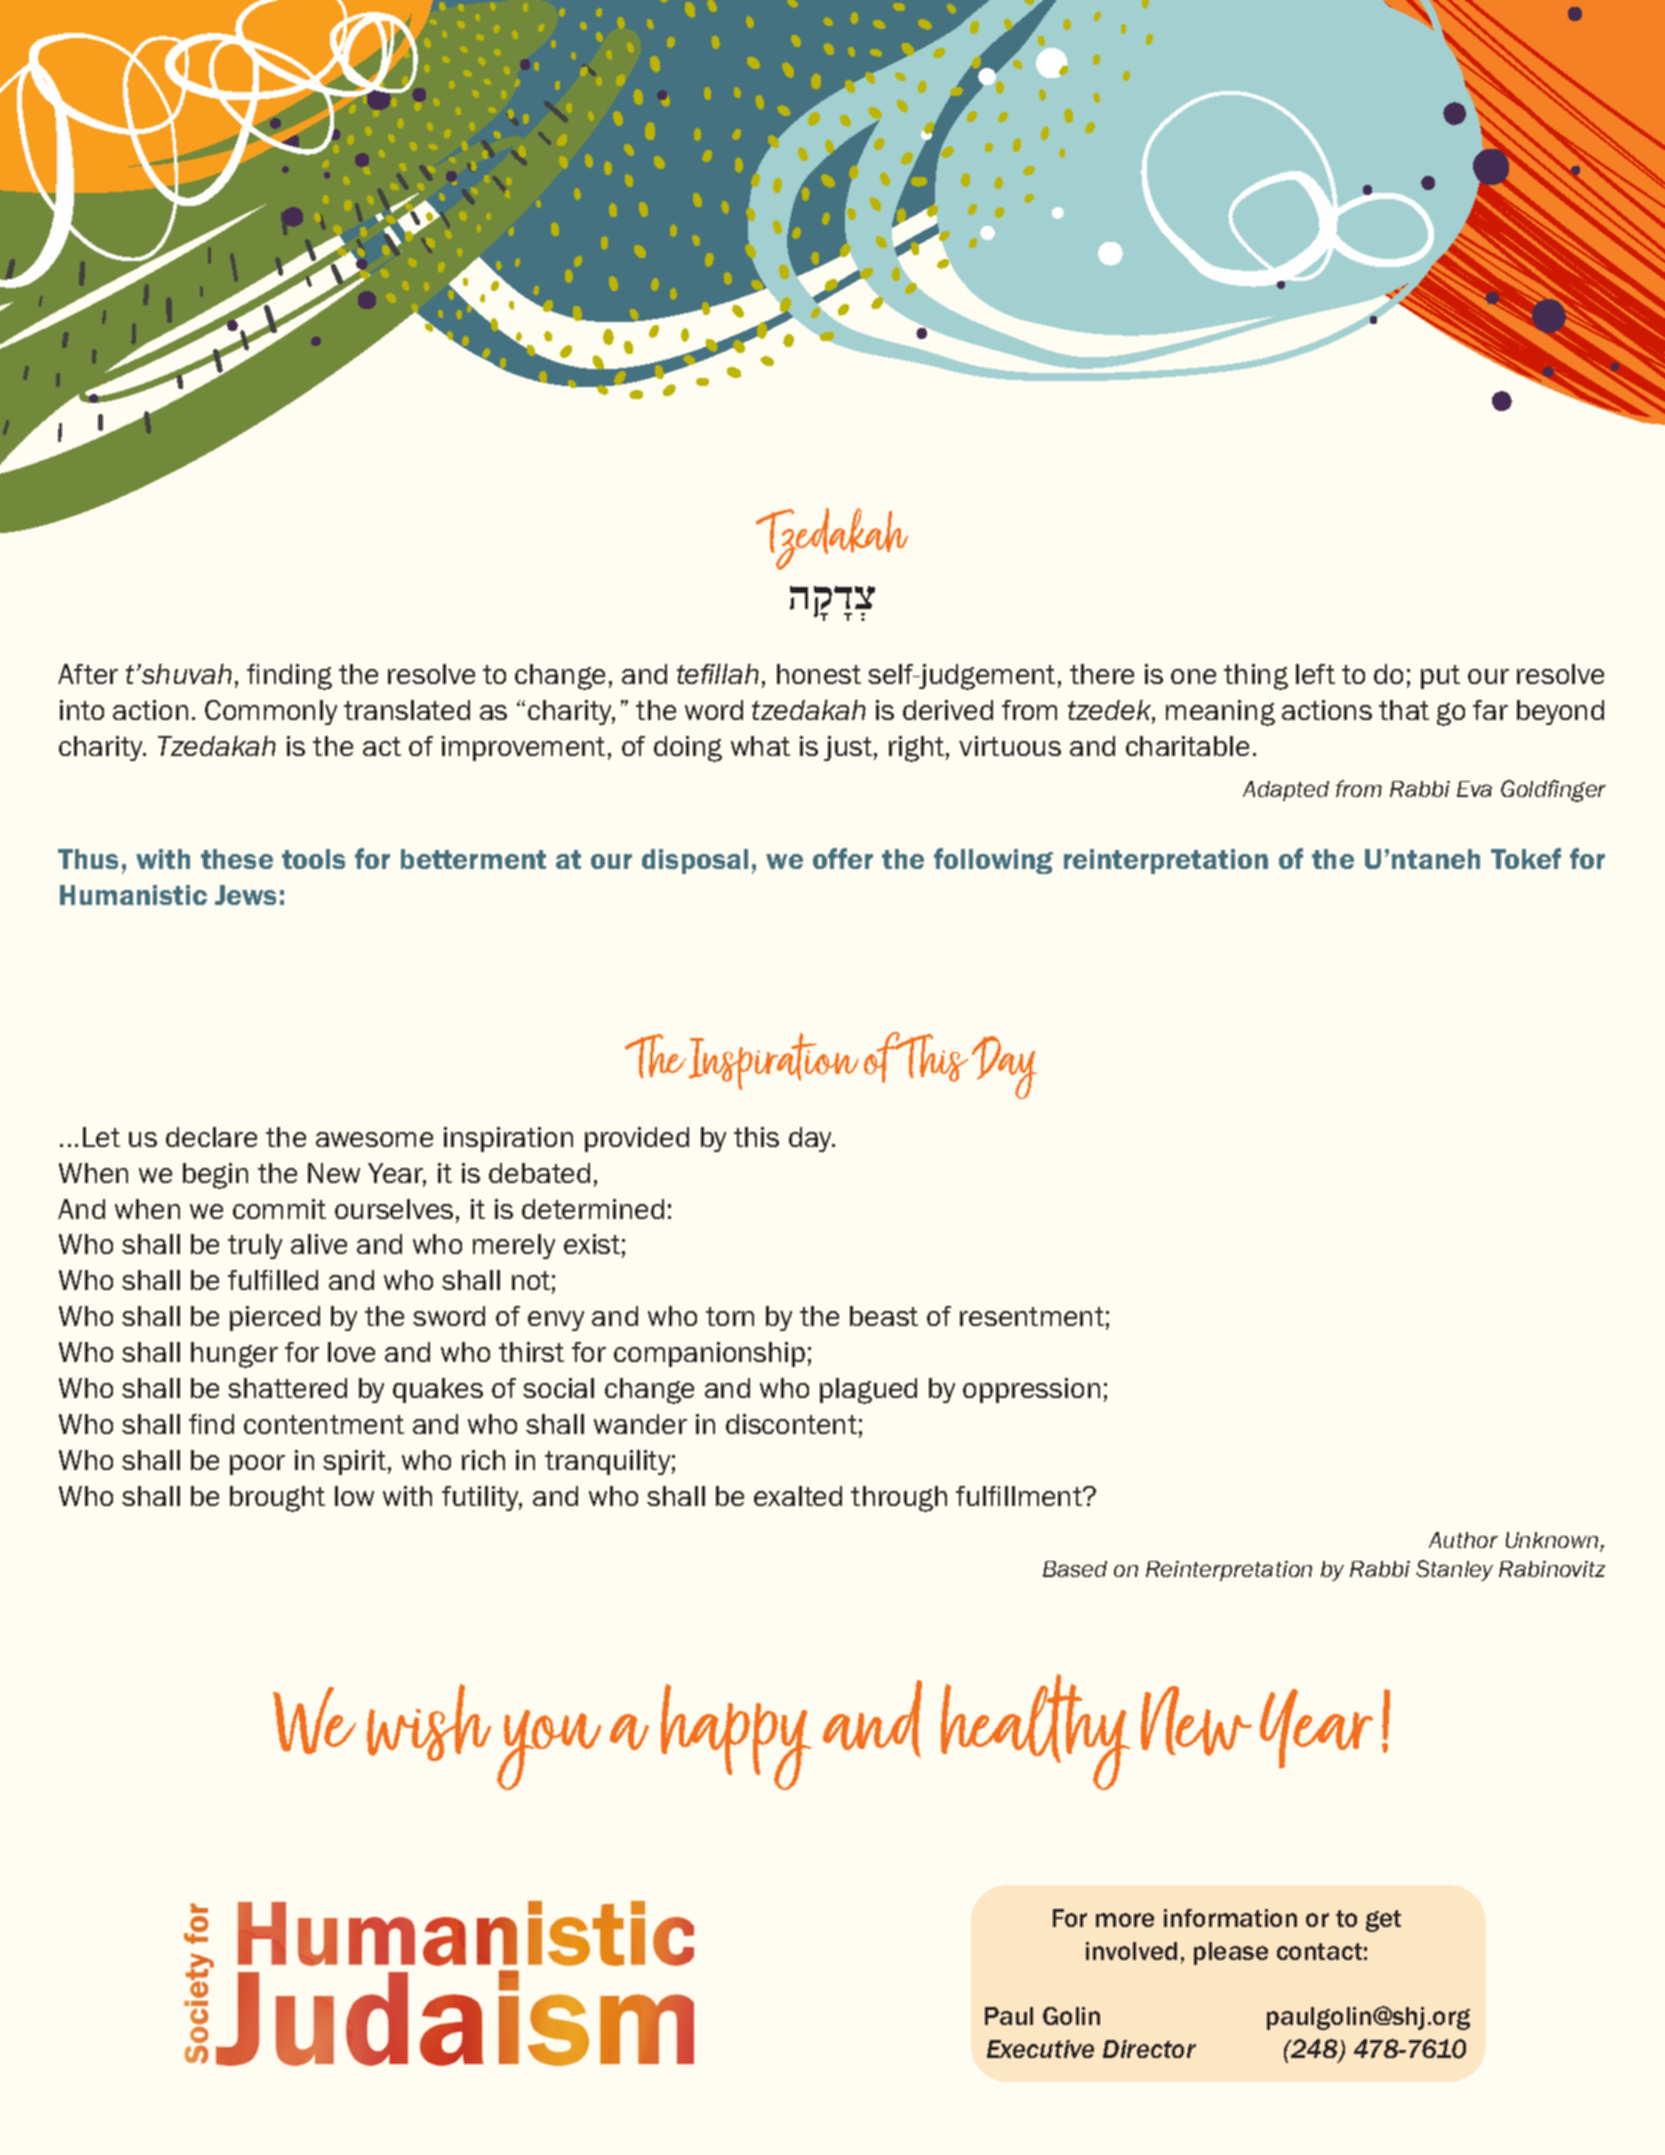 Image resolution: width=1665 pixels, height=2155 pixels. I want to click on Commonly, so click(271, 712).
